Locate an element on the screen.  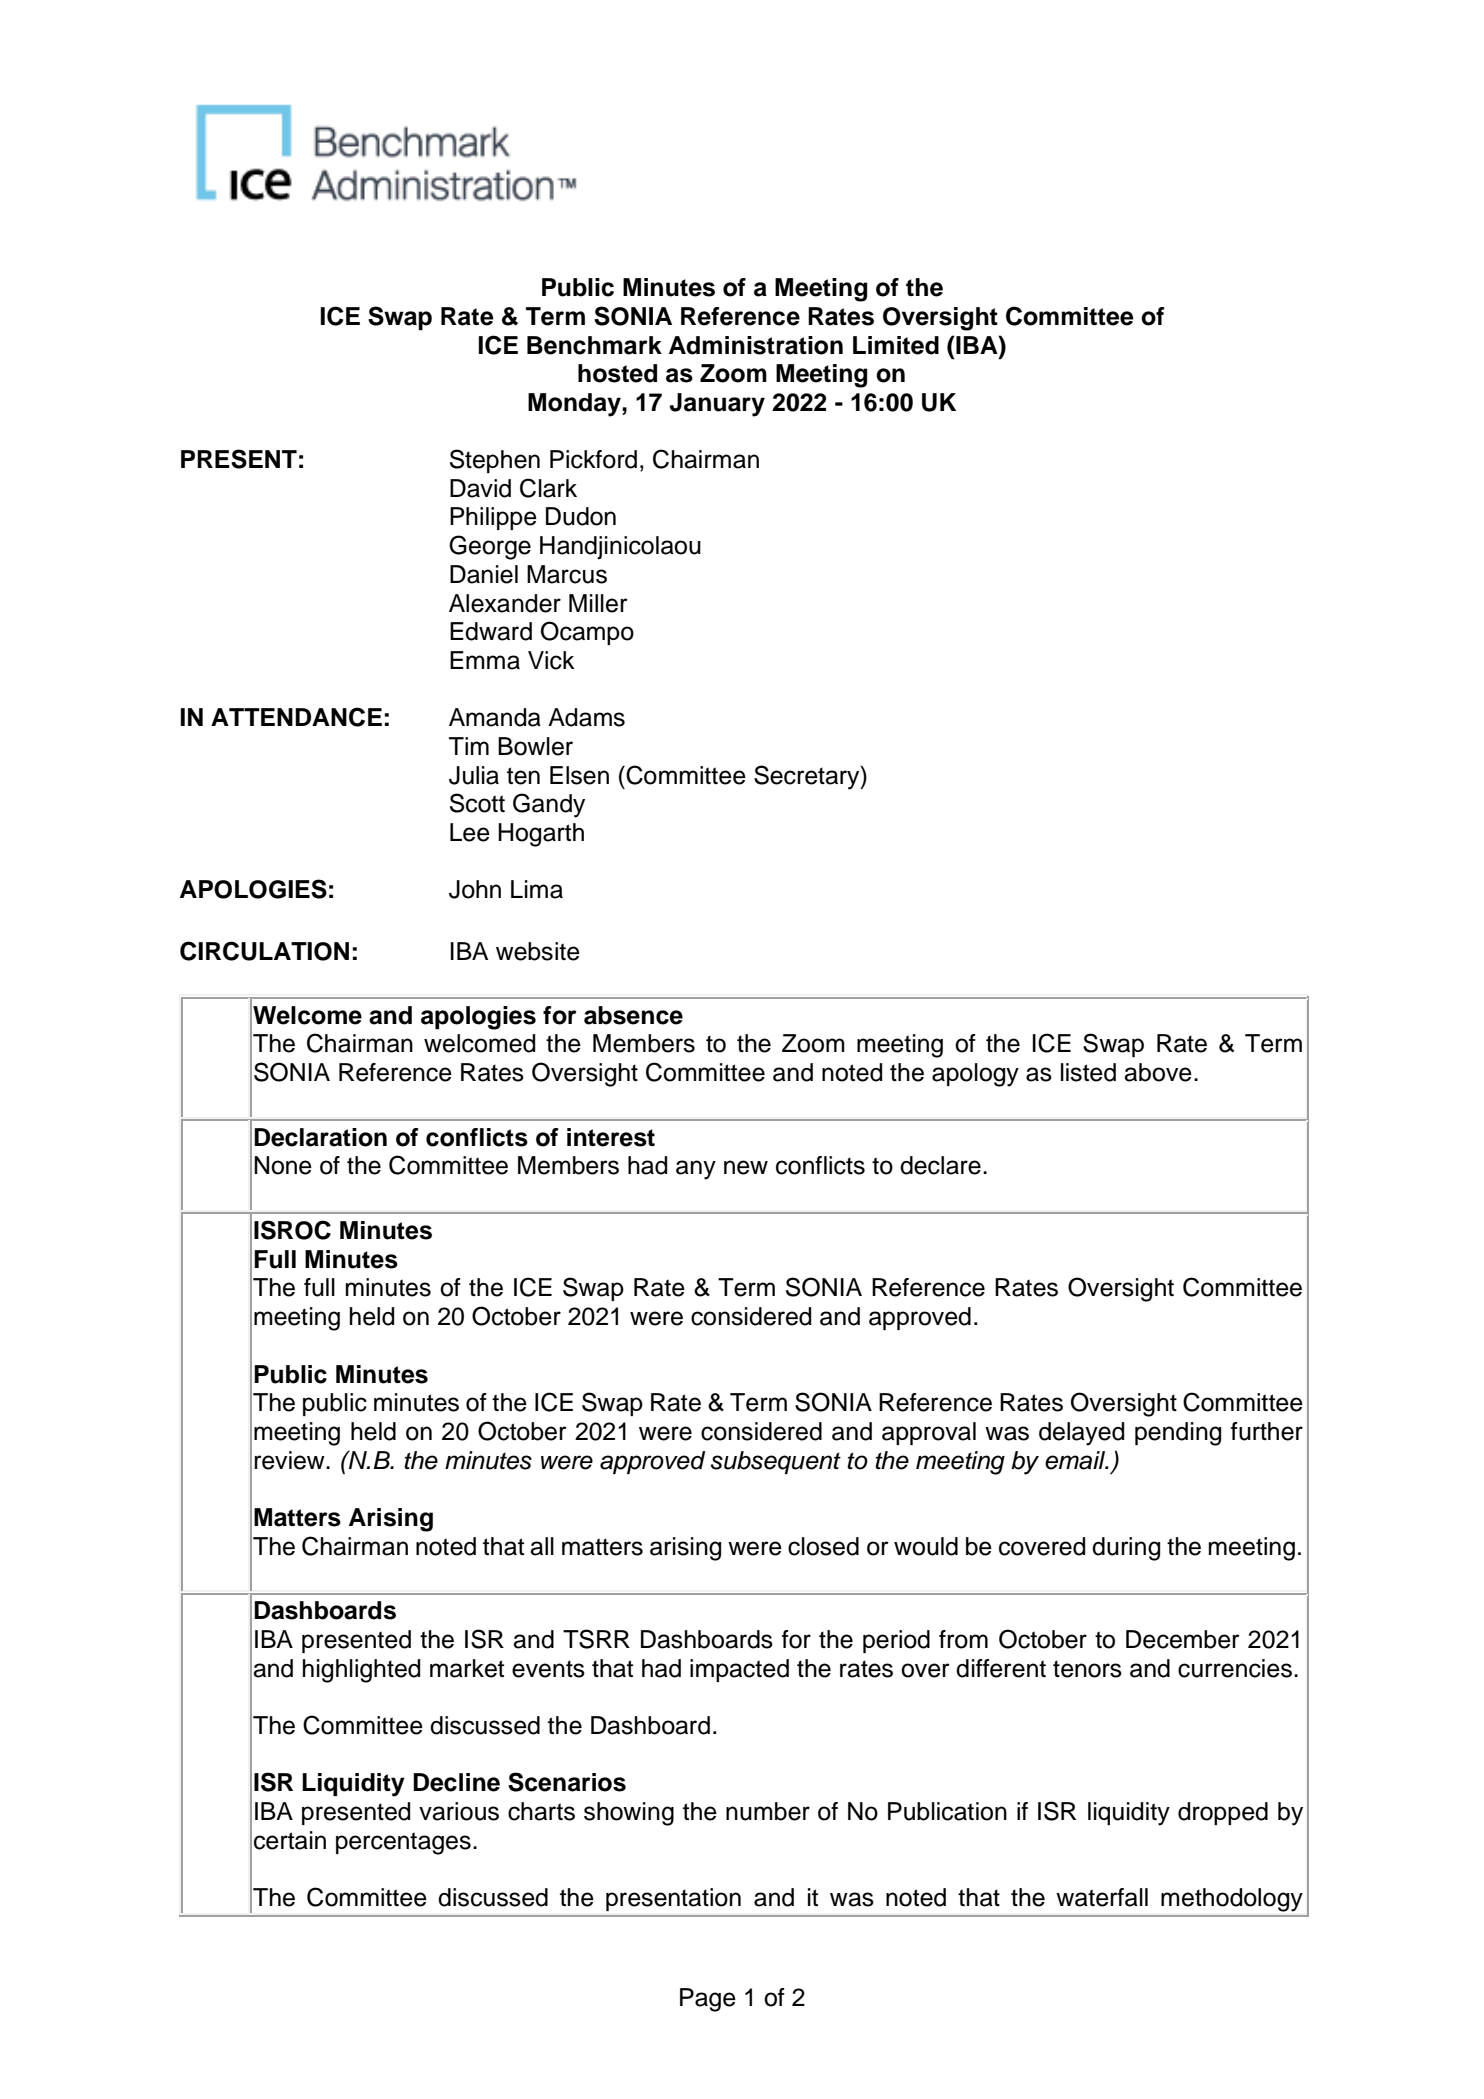
above is located at coordinates (1158, 1072).
